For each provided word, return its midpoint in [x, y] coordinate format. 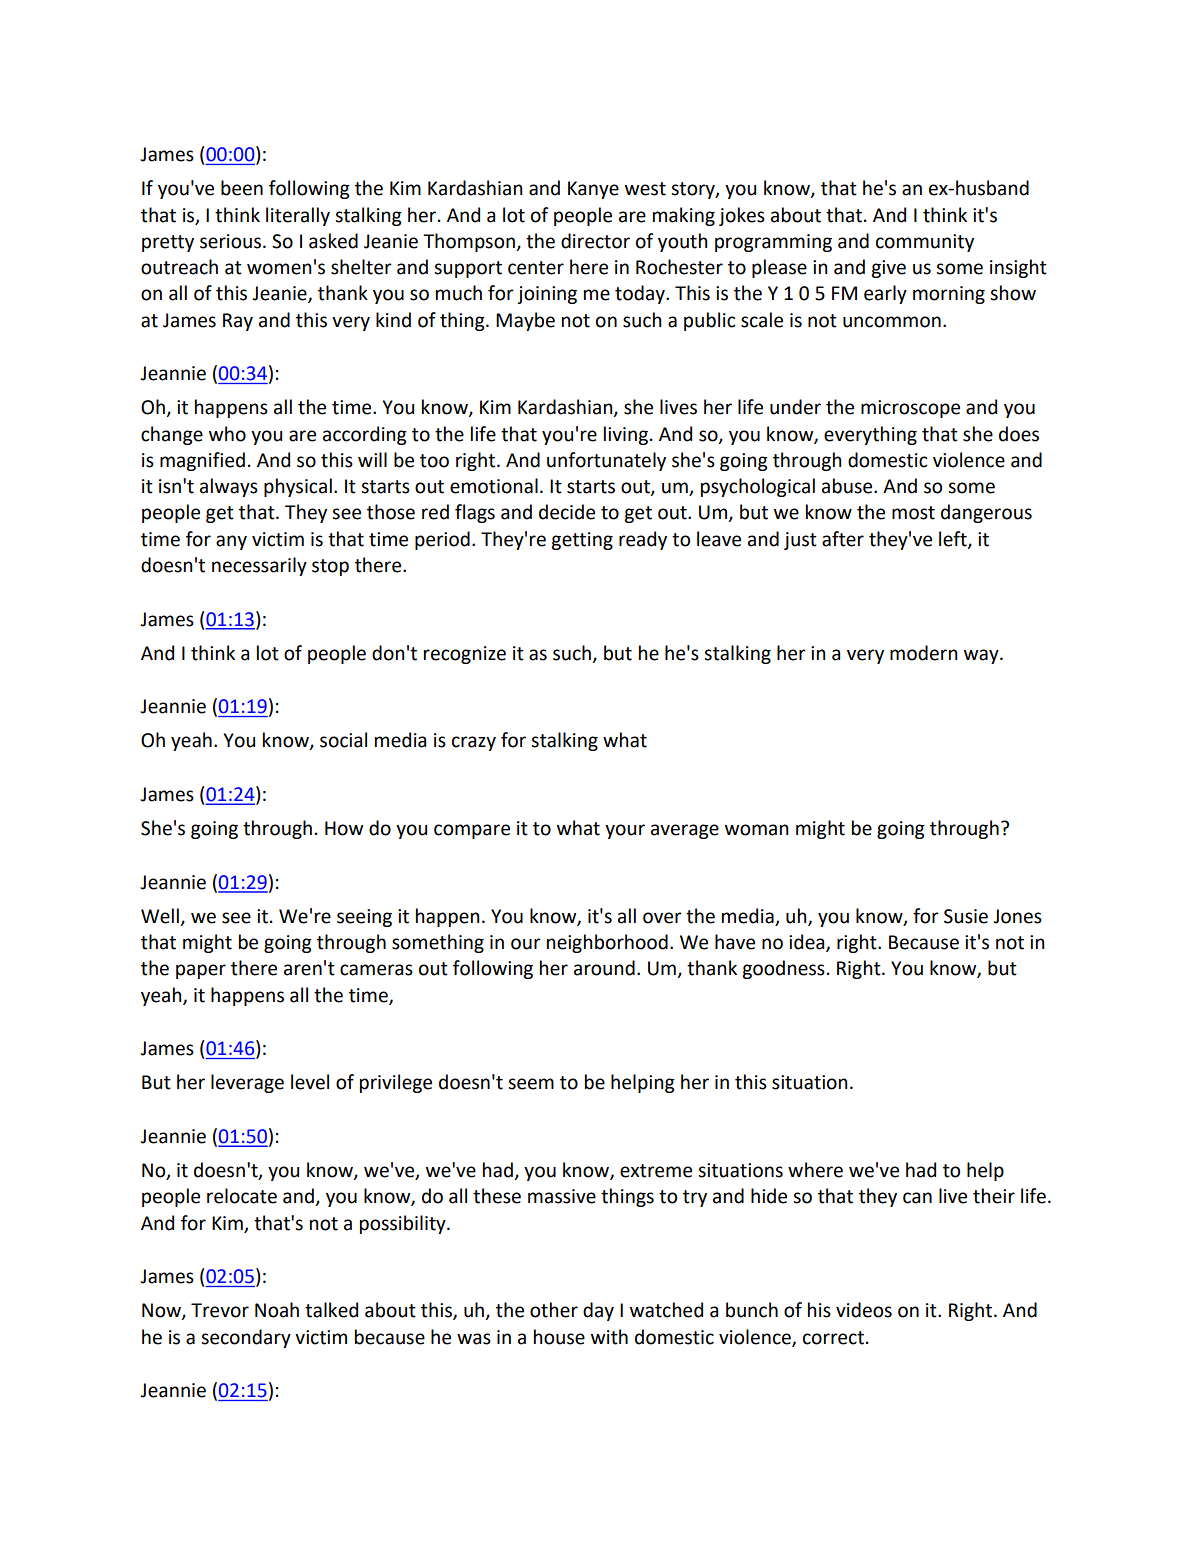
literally [298, 216]
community [925, 243]
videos [864, 1310]
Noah [277, 1310]
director [595, 241]
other [554, 1310]
